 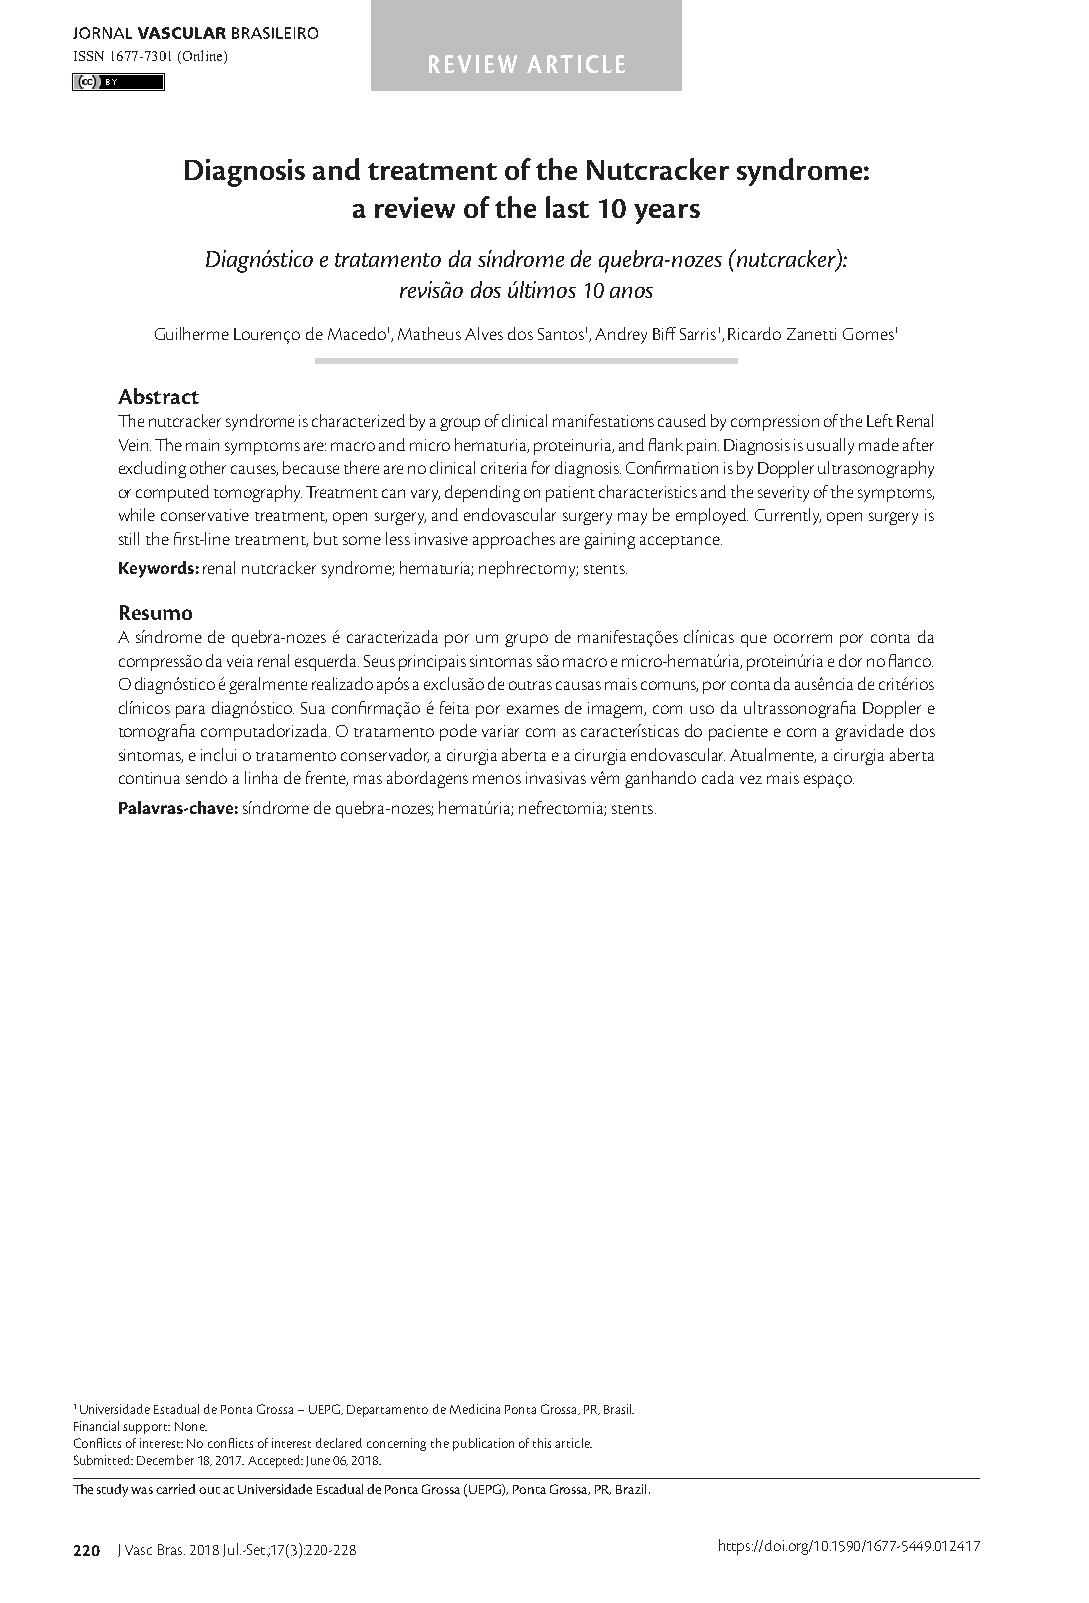 I want to click on approaches, so click(x=514, y=540).
